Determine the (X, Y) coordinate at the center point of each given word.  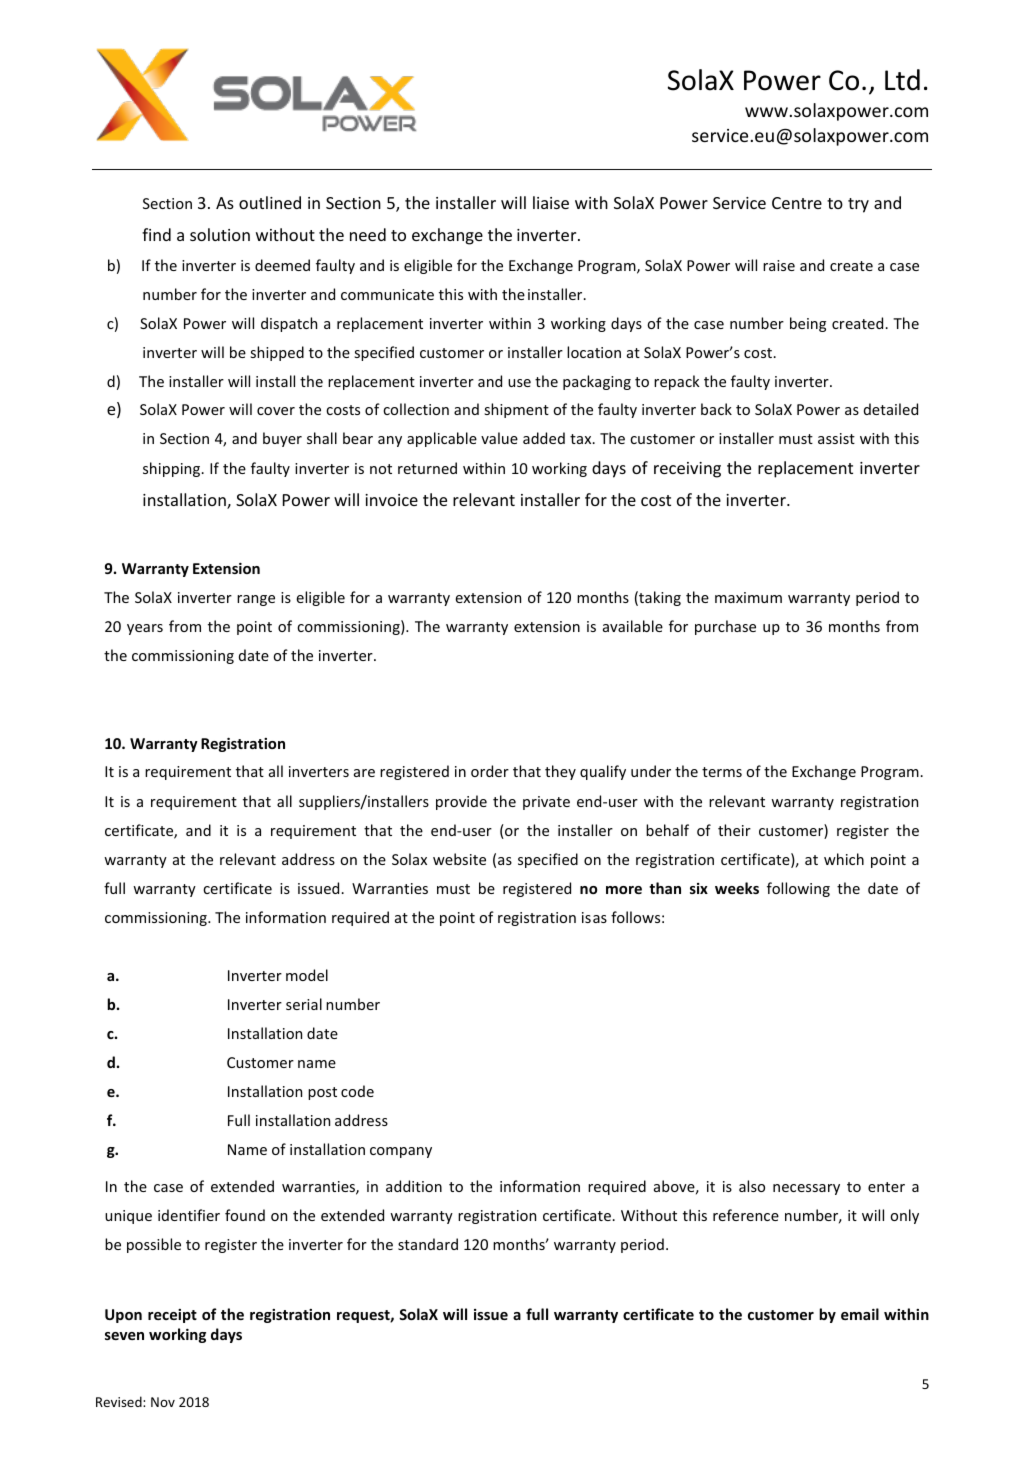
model (307, 975)
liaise (551, 202)
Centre (797, 203)
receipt (172, 1316)
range (256, 600)
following (798, 889)
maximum (748, 597)
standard (428, 1244)
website (459, 859)
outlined (270, 202)
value (499, 438)
